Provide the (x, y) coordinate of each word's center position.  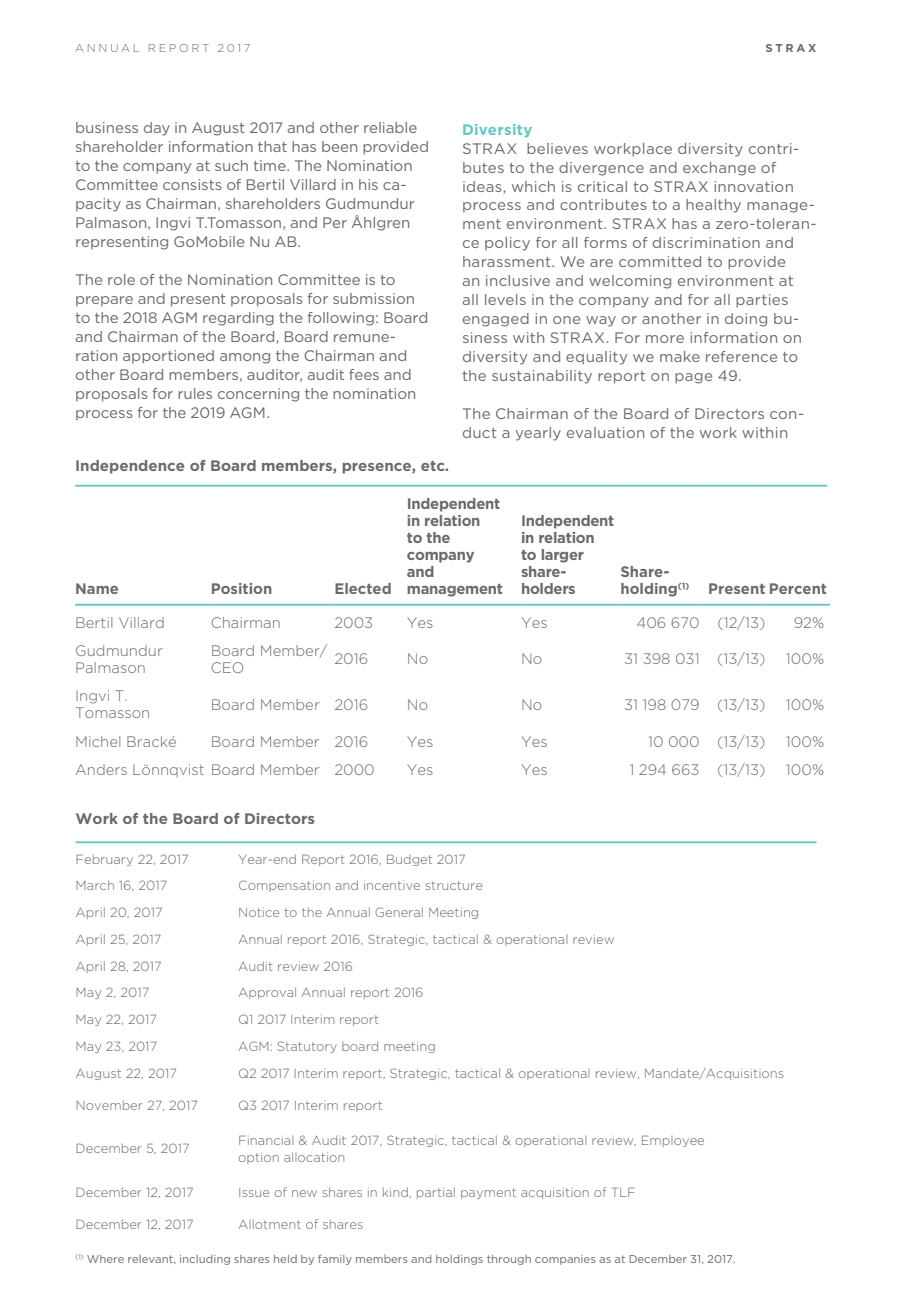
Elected (363, 588)
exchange (719, 169)
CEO (227, 667)
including (205, 1260)
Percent (798, 588)
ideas (483, 187)
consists (192, 184)
